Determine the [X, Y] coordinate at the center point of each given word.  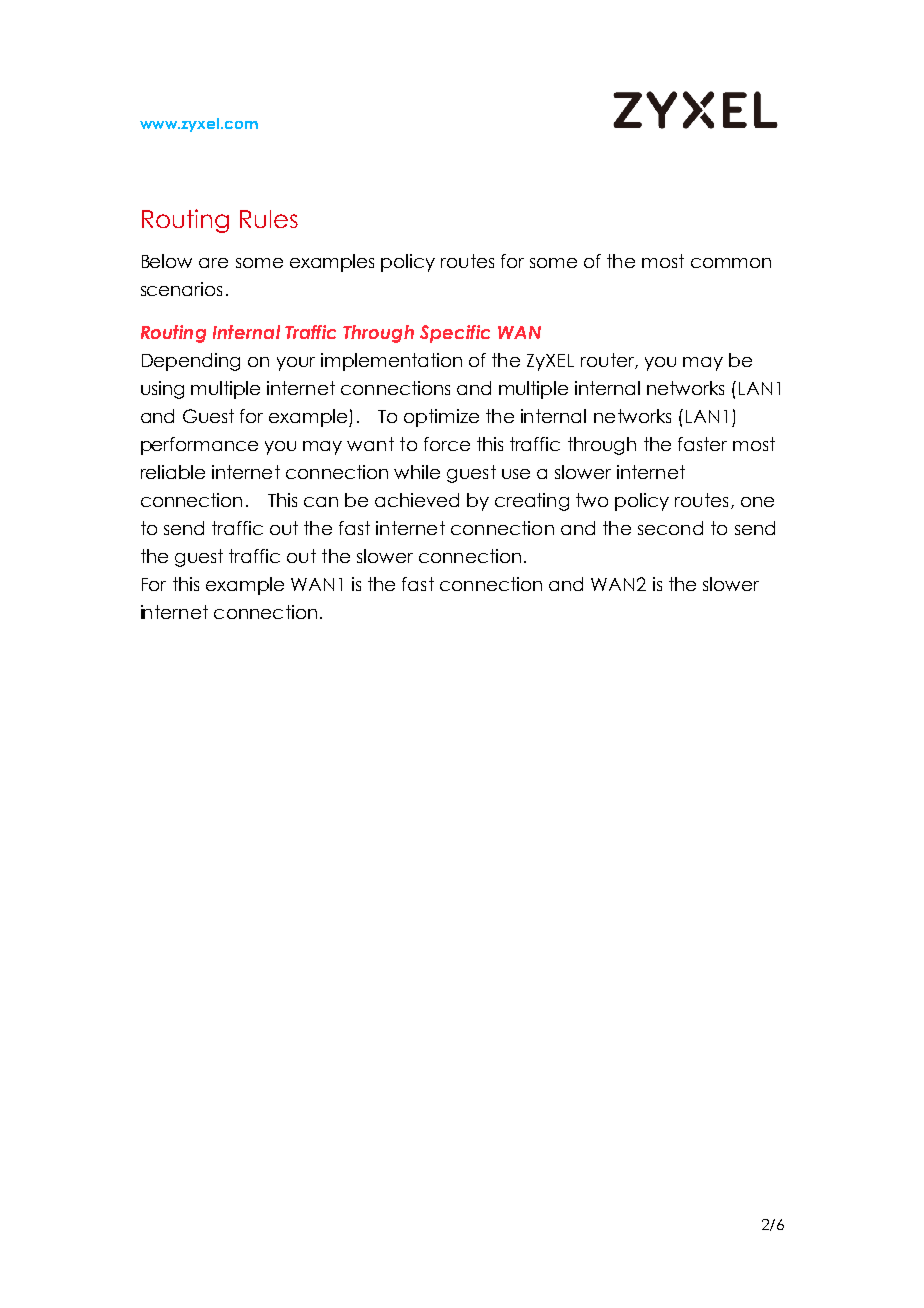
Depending [191, 362]
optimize [441, 418]
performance [199, 446]
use [516, 474]
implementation [391, 362]
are [213, 263]
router [608, 361]
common [731, 263]
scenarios [181, 289]
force [447, 444]
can [321, 502]
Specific [455, 334]
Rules [269, 219]
